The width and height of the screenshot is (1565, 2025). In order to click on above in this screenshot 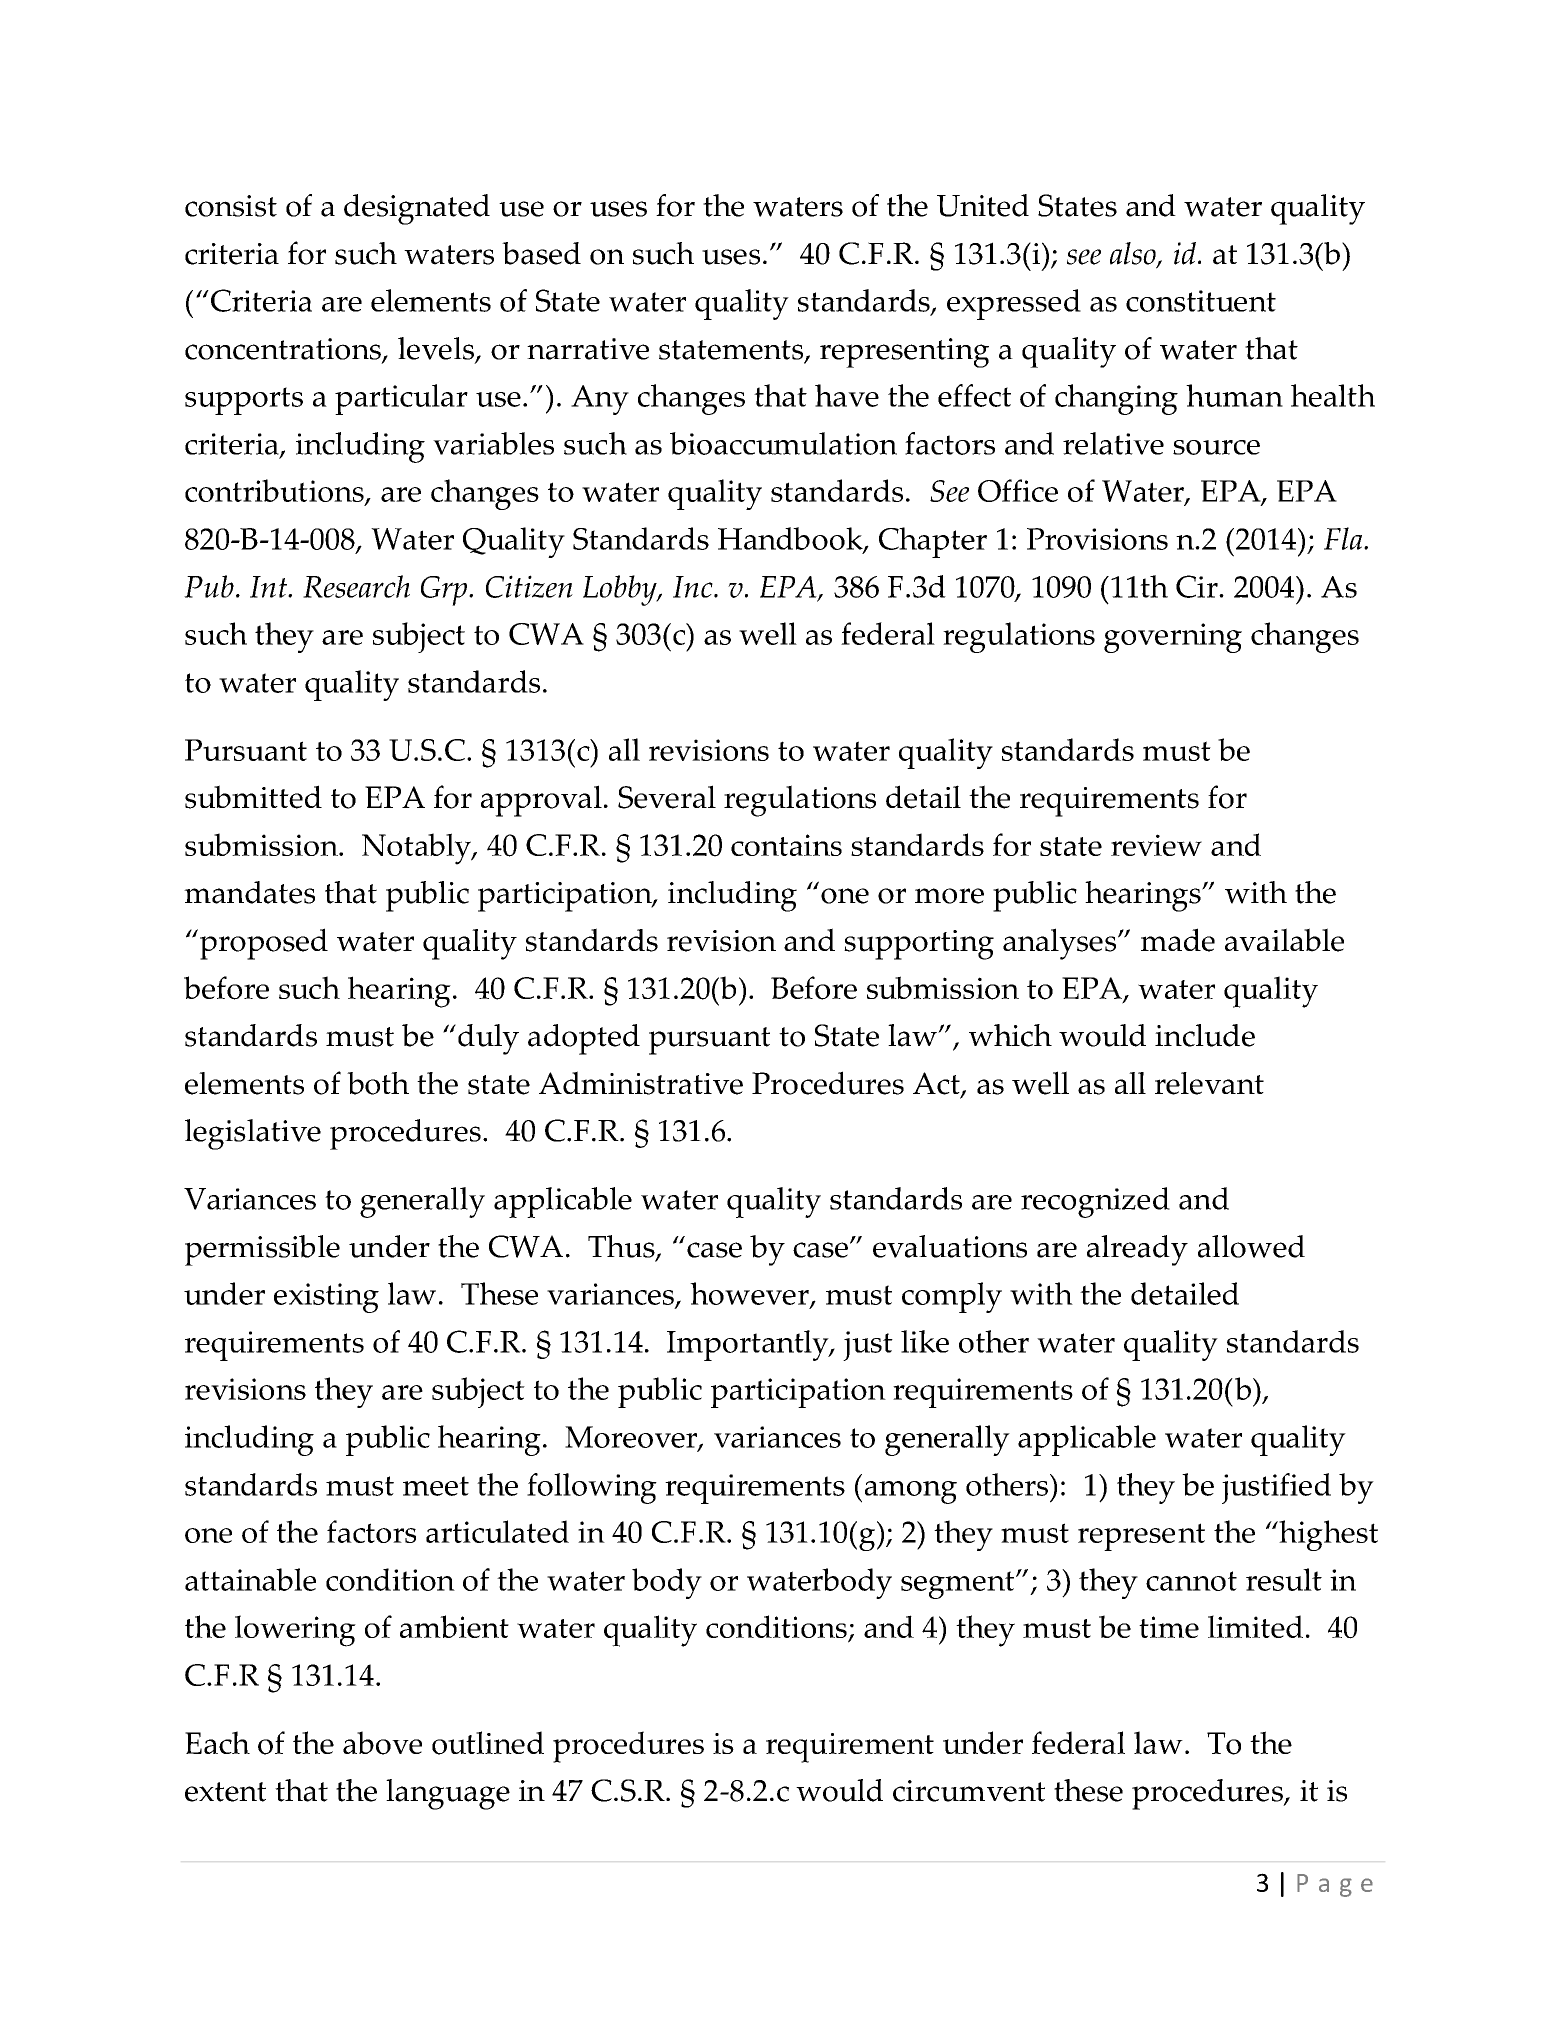, I will do `click(382, 1743)`.
